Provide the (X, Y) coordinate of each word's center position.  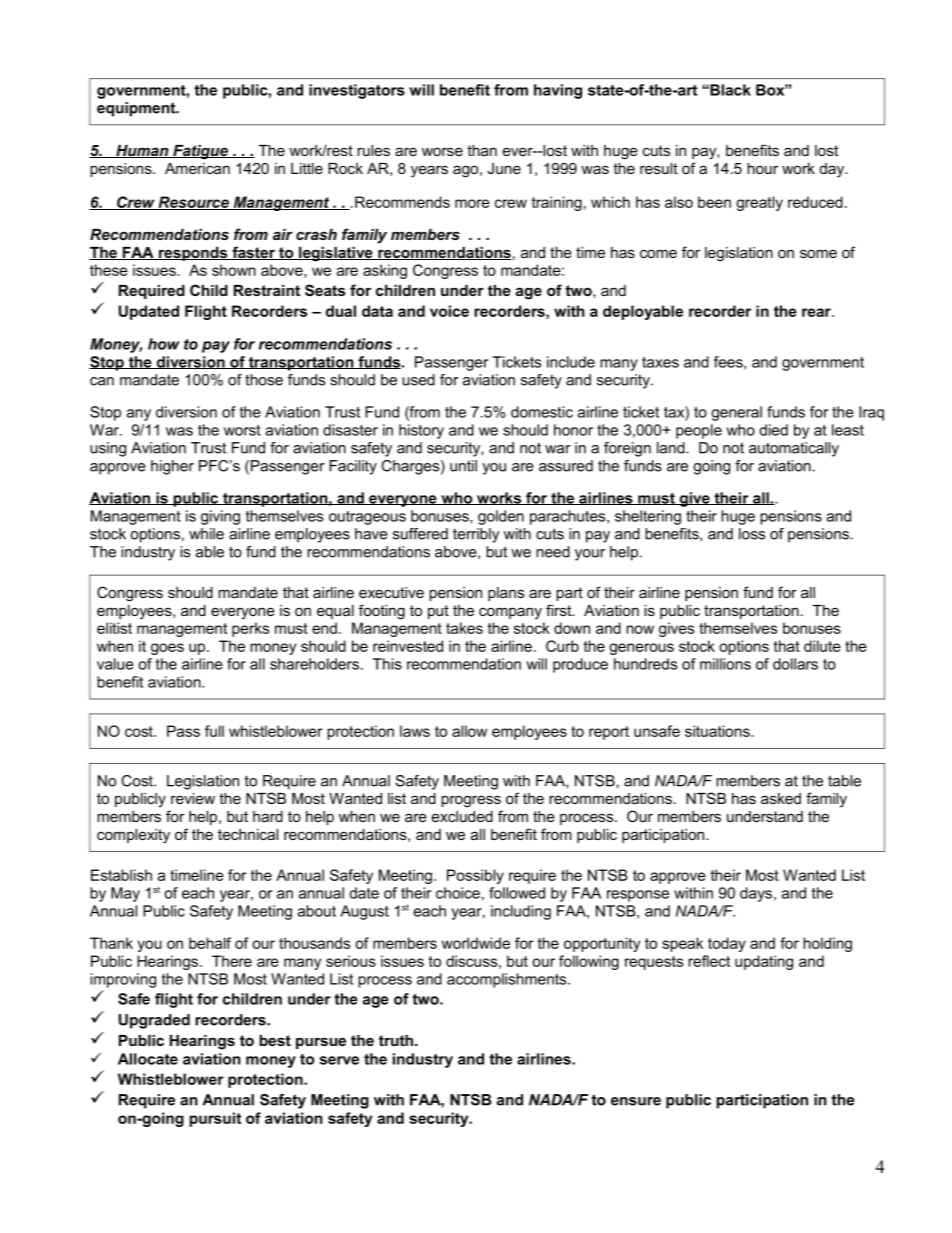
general (736, 413)
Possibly (475, 876)
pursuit (215, 1119)
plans (506, 594)
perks (250, 629)
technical (248, 834)
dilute (822, 646)
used (418, 380)
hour (762, 168)
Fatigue (200, 152)
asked (781, 798)
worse (442, 151)
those (264, 380)
